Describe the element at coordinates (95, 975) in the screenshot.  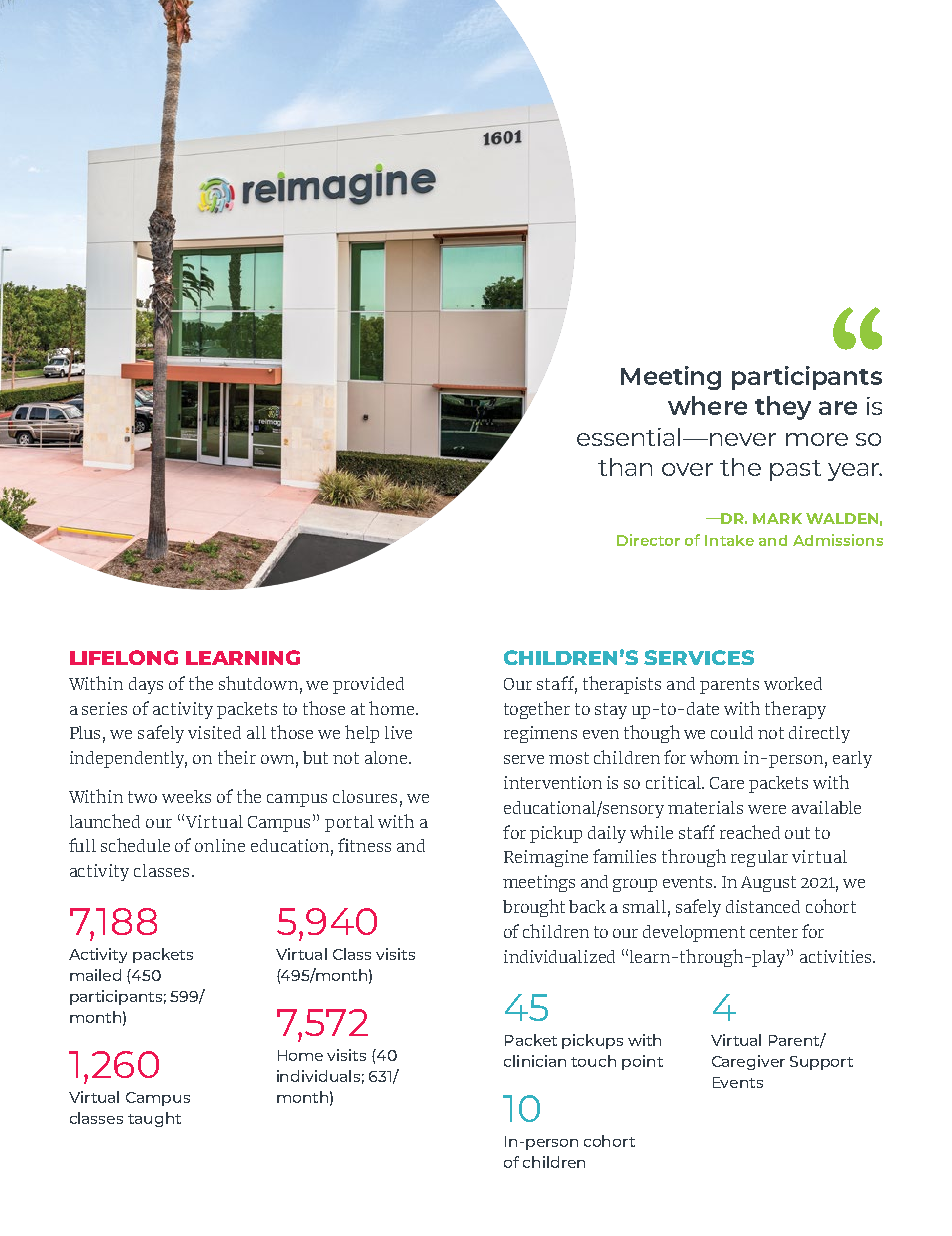
I see `mailed` at that location.
